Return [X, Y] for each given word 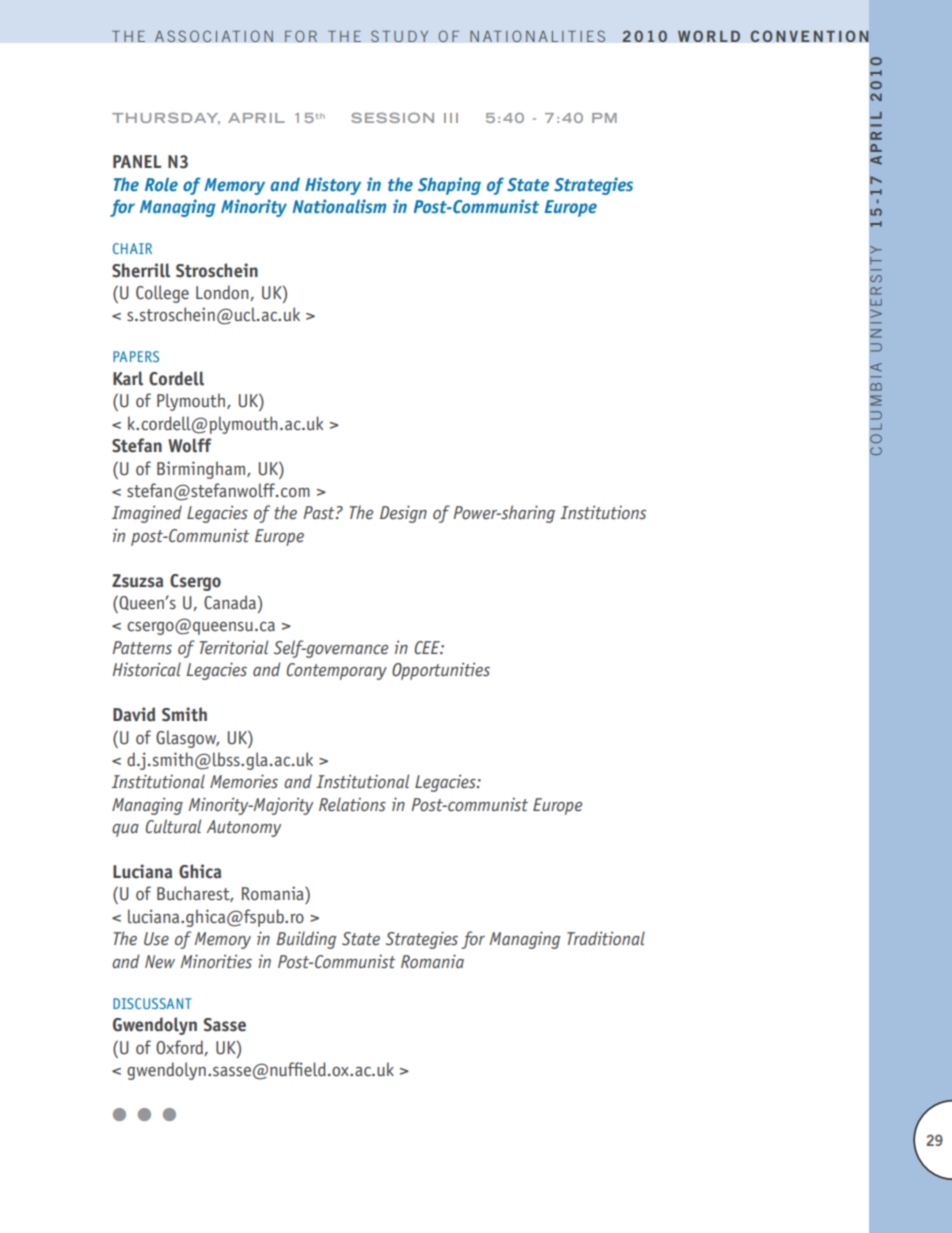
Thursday [166, 119]
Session [392, 118]
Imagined [147, 514]
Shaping [449, 186]
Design [403, 514]
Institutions [603, 512]
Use [156, 939]
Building [306, 940]
